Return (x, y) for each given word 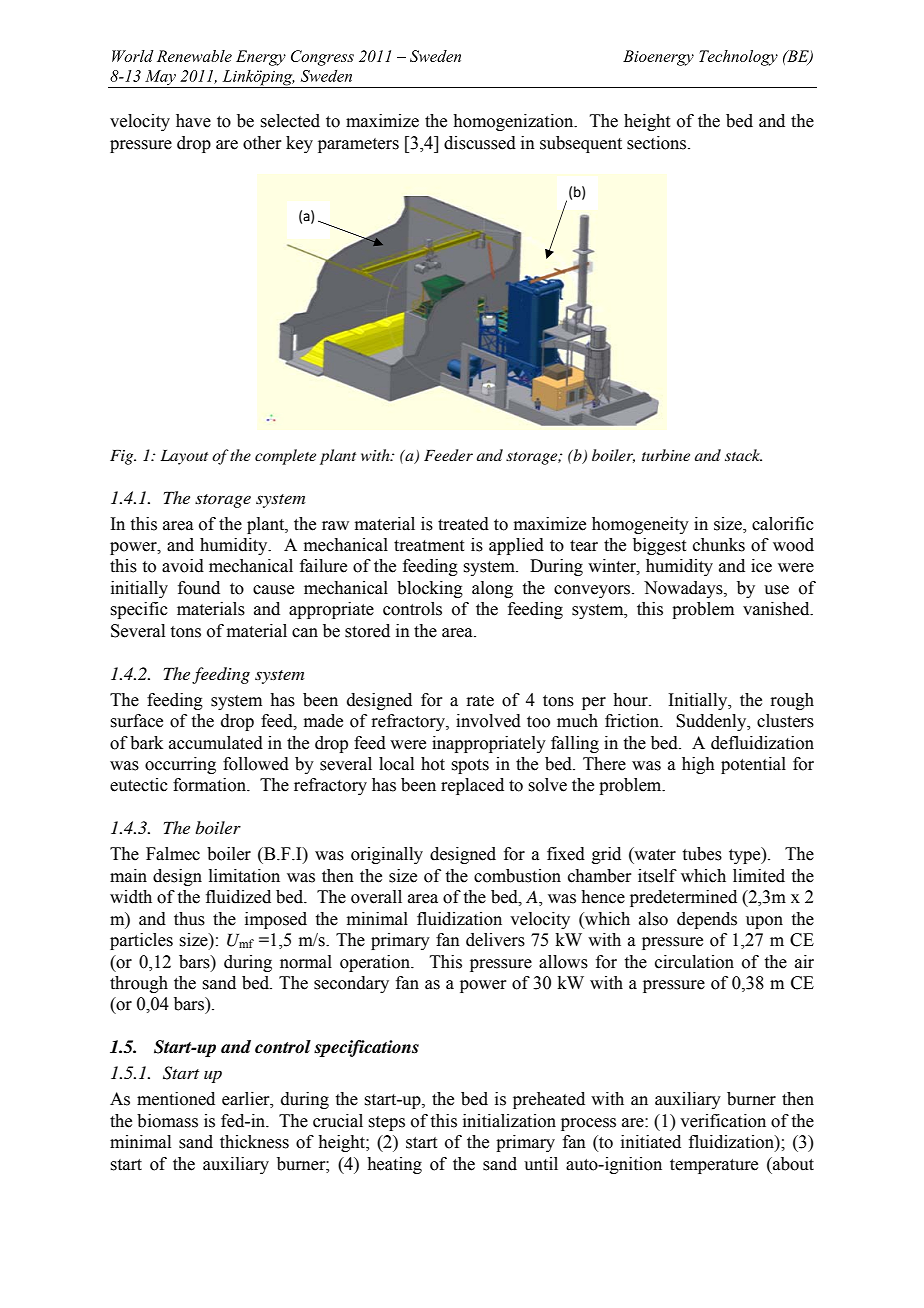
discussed (480, 143)
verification (723, 1121)
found (199, 588)
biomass (167, 1121)
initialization (509, 1121)
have (193, 121)
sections (658, 143)
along (492, 589)
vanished (777, 609)
